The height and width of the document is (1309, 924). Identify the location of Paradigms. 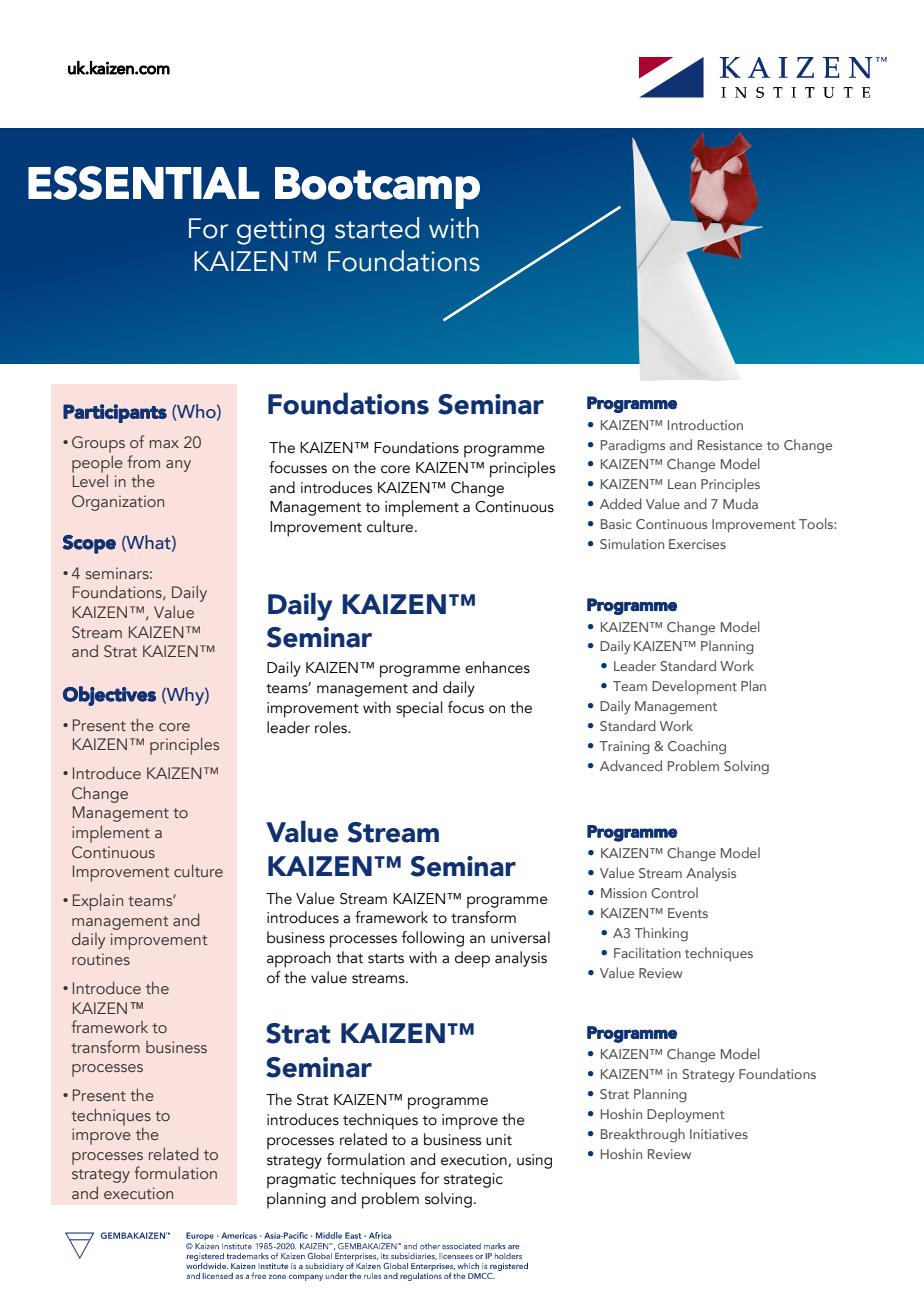
(633, 446).
